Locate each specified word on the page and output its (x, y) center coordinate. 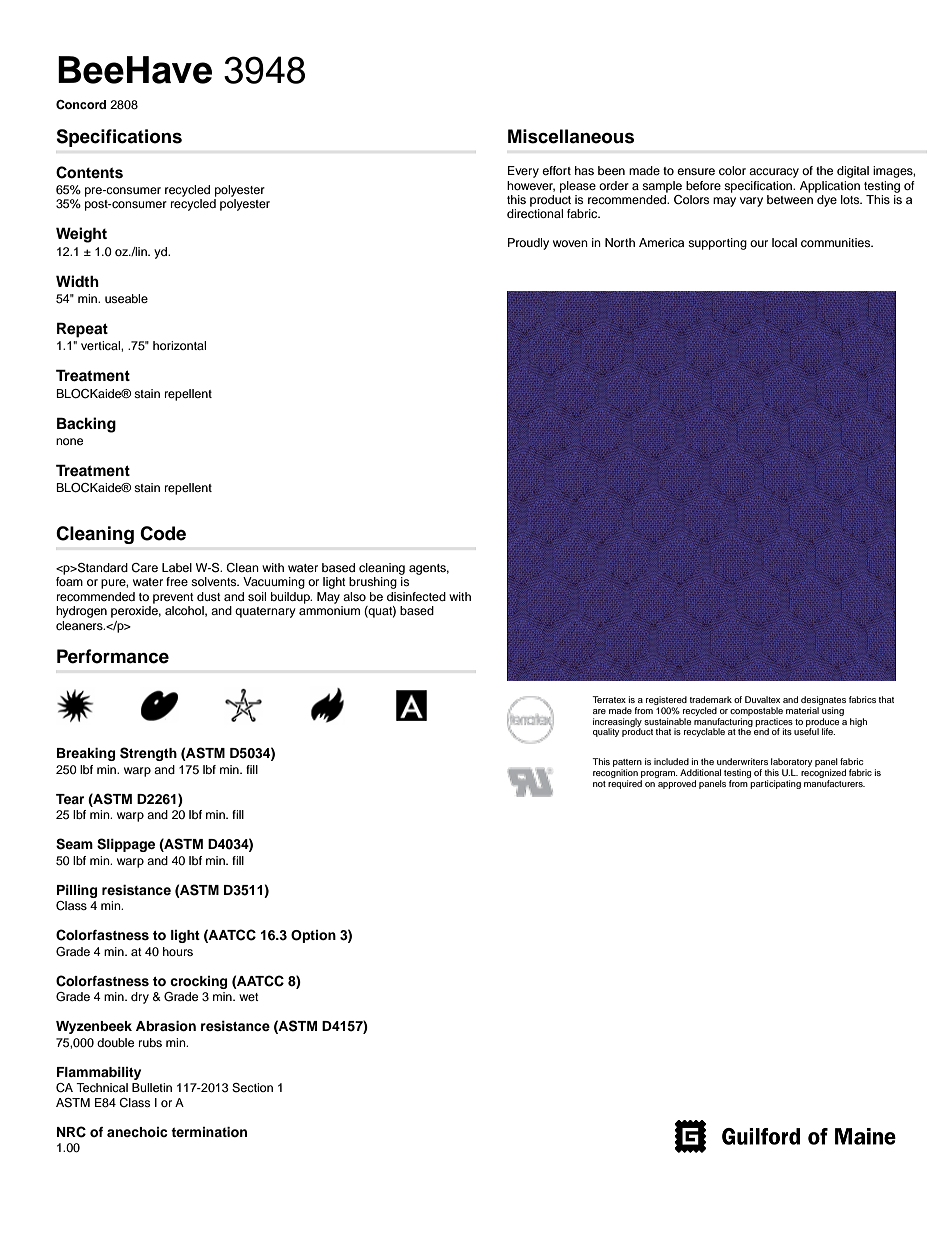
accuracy (774, 173)
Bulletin (152, 1087)
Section (252, 1088)
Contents (89, 172)
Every (523, 172)
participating (775, 784)
